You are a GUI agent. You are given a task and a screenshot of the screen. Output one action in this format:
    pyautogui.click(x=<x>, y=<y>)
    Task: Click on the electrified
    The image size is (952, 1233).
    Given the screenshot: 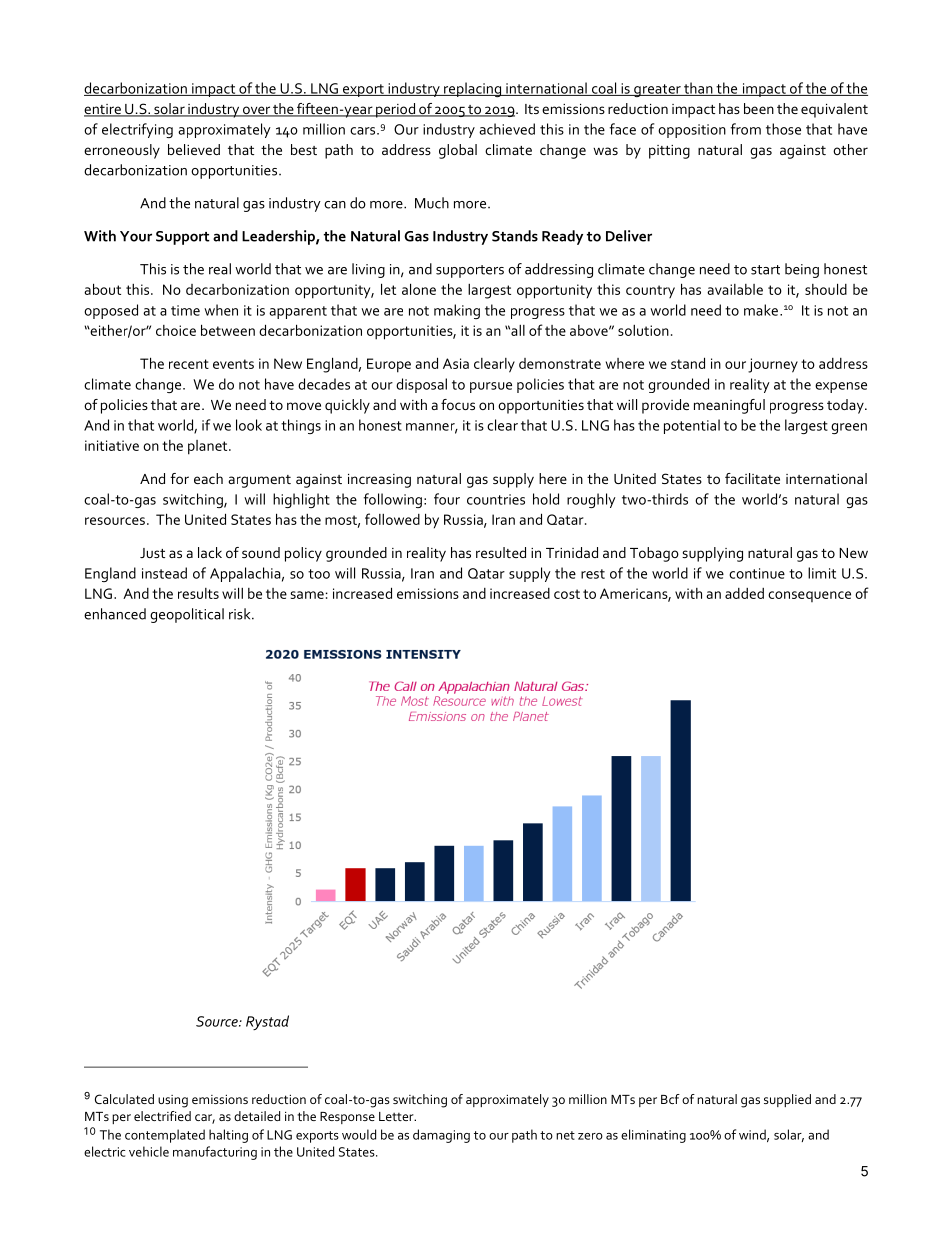 What is the action you would take?
    pyautogui.click(x=162, y=1116)
